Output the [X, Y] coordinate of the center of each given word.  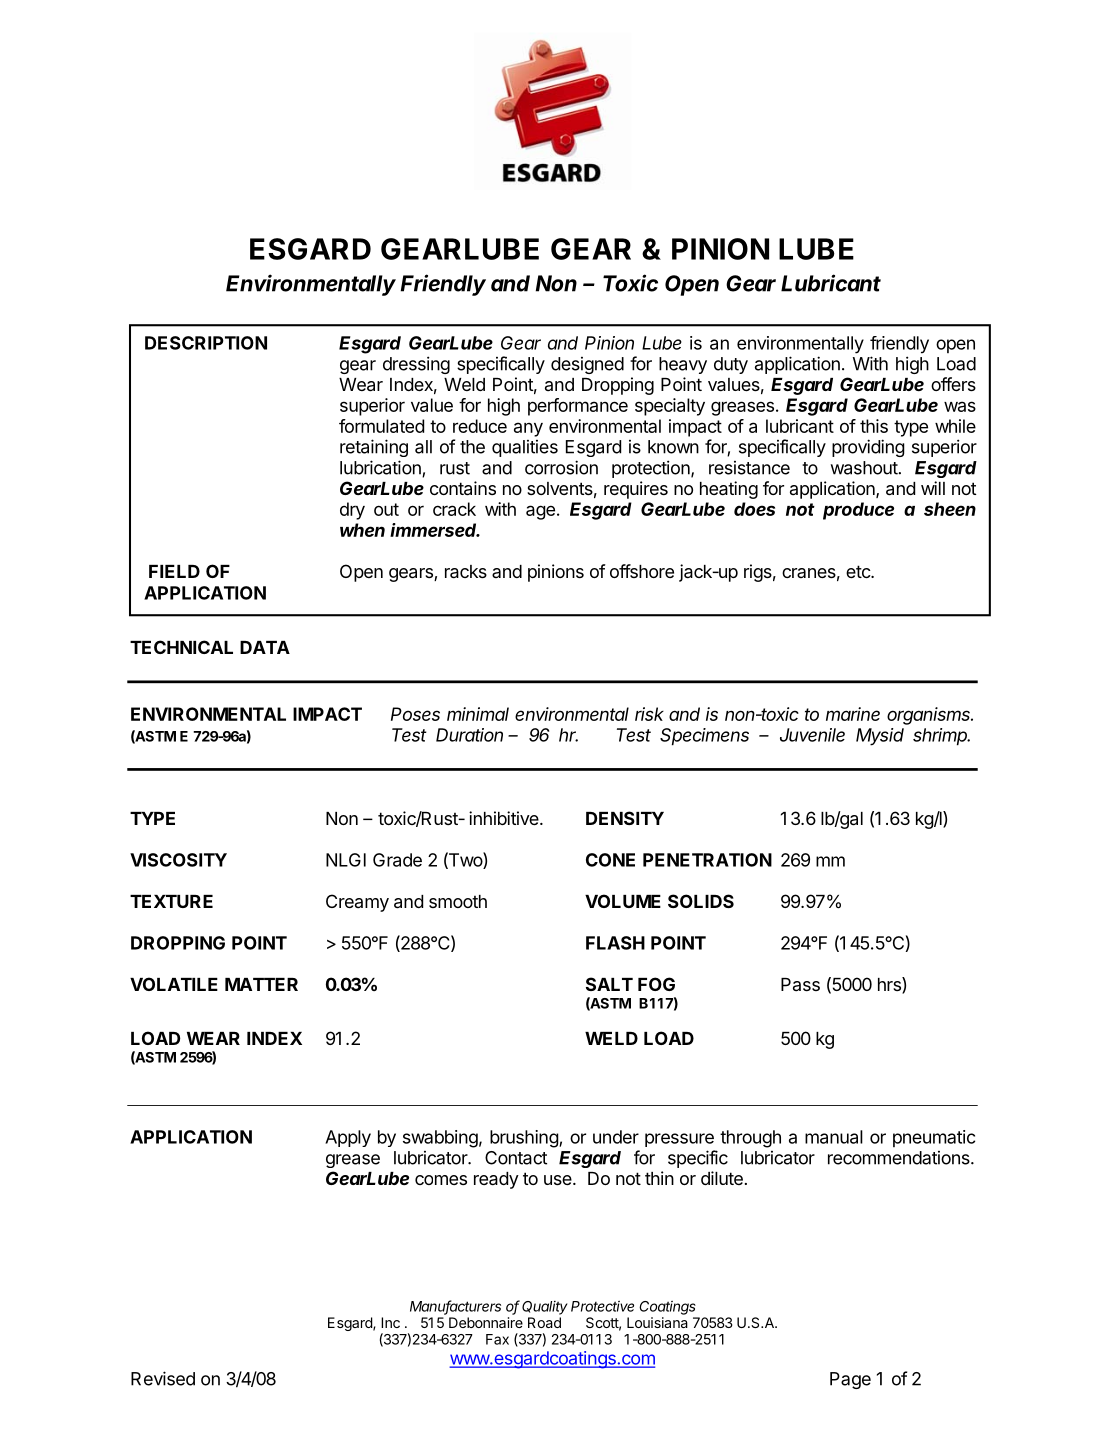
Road [544, 1322]
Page [850, 1380]
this [874, 426]
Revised [163, 1378]
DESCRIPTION [206, 343]
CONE [610, 860]
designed [587, 365]
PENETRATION [707, 860]
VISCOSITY [178, 860]
